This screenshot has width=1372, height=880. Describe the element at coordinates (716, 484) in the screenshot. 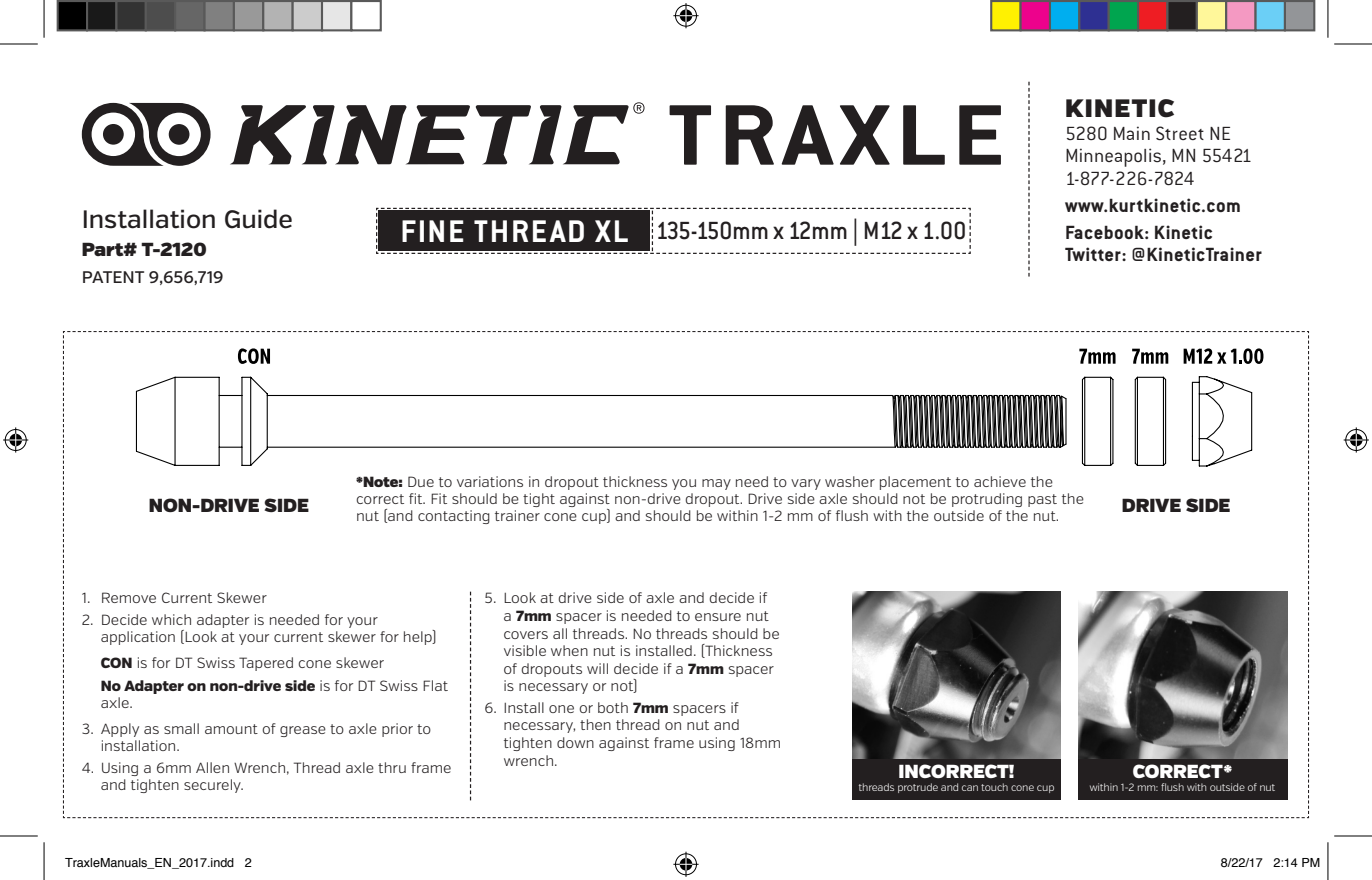

I see `may` at that location.
